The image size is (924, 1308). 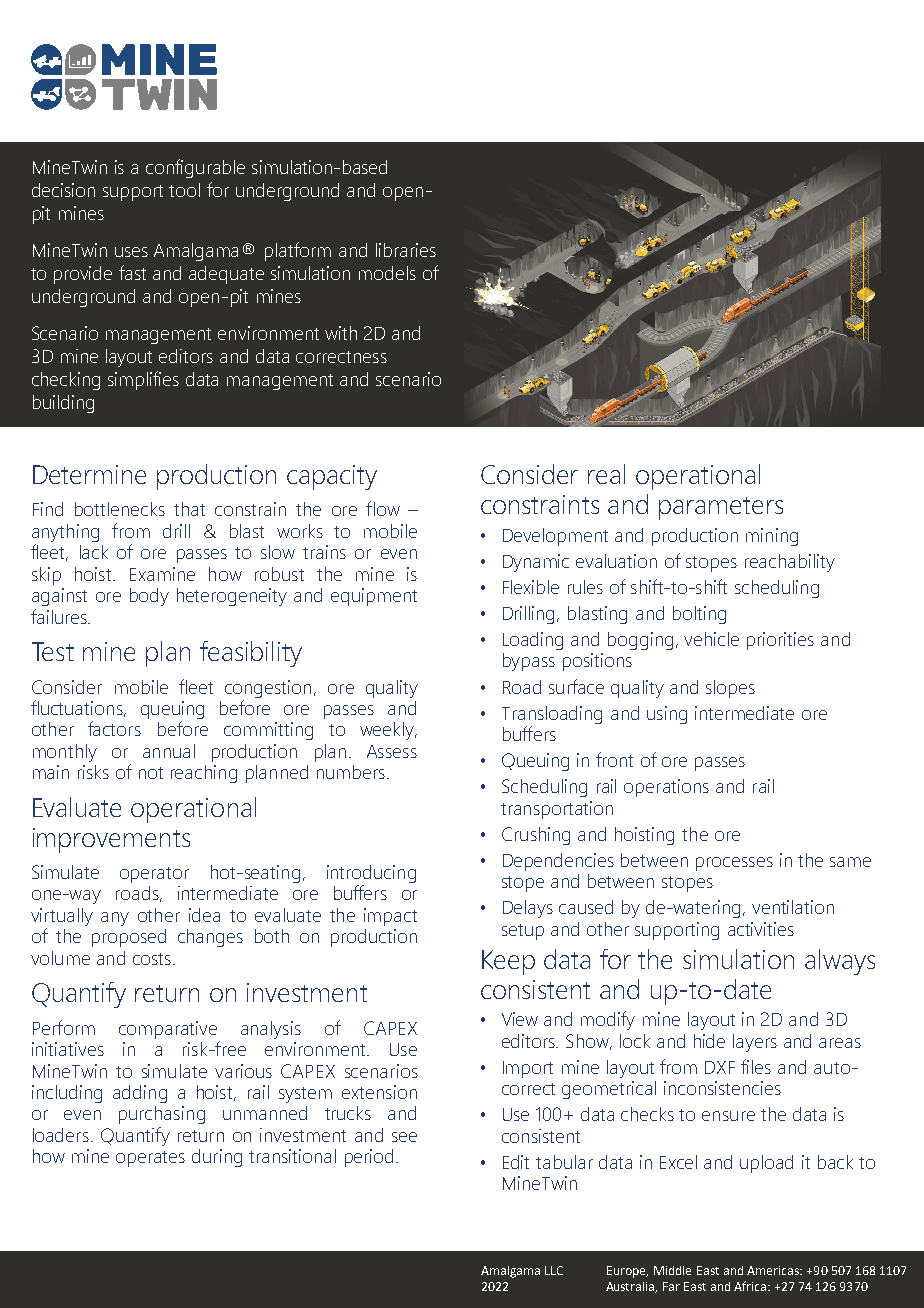 What do you see at coordinates (387, 273) in the screenshot?
I see `models` at bounding box center [387, 273].
